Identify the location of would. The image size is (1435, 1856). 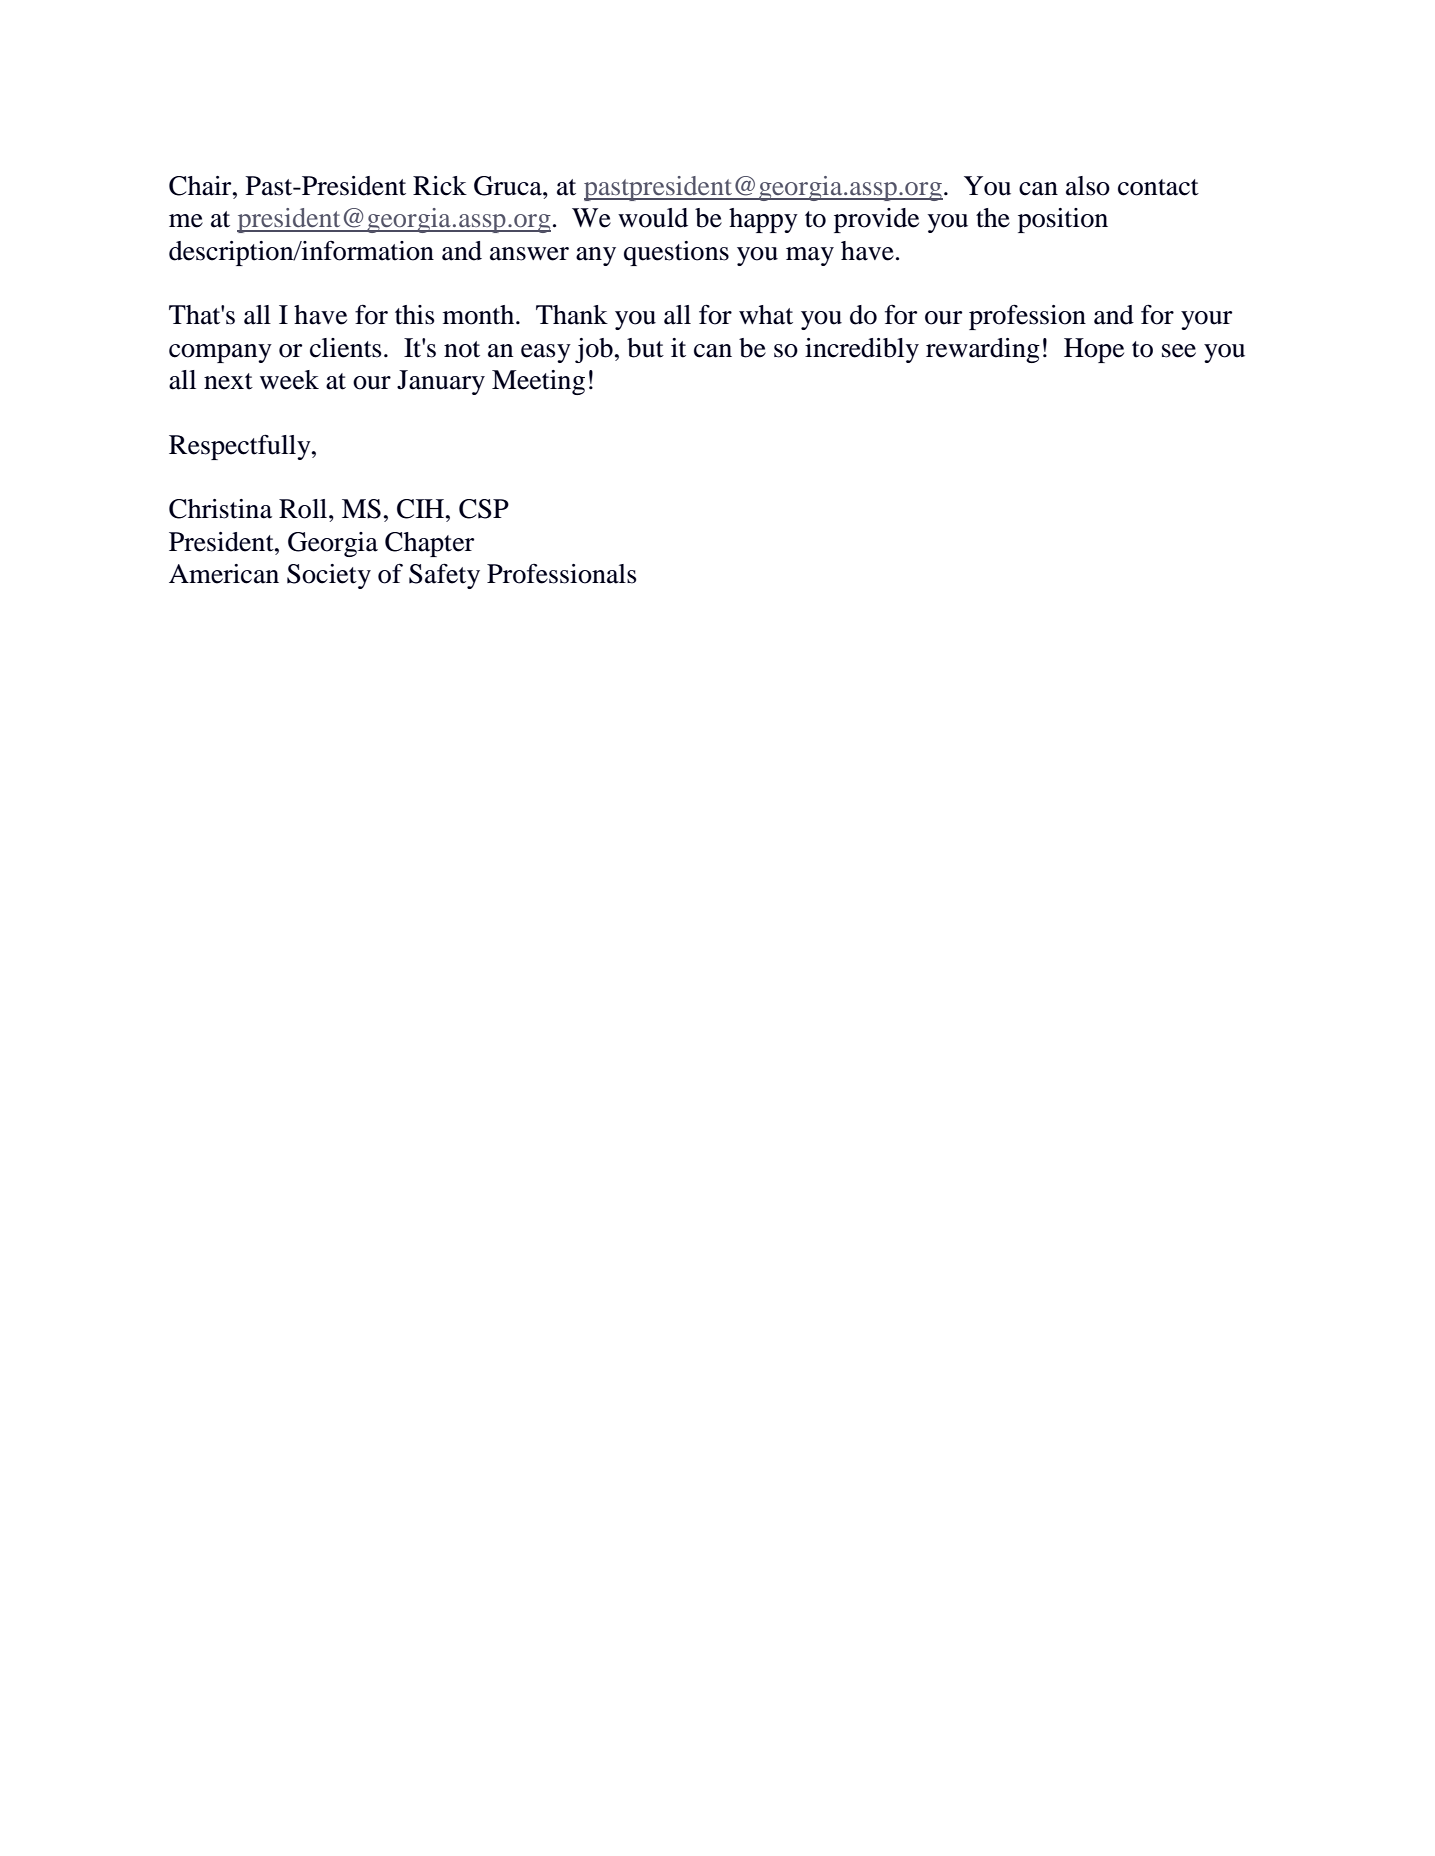
(653, 218).
